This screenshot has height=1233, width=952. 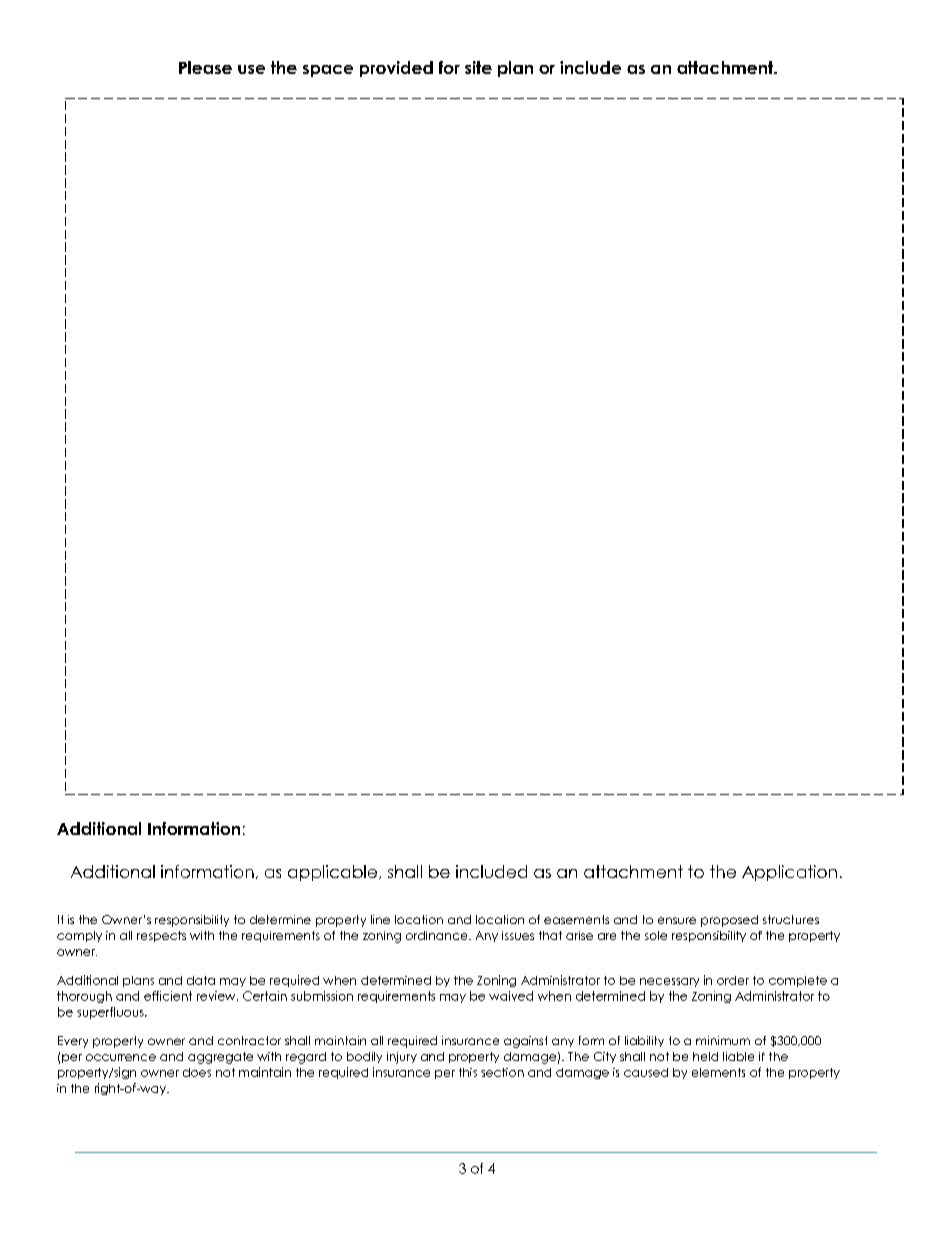 What do you see at coordinates (438, 935) in the screenshot?
I see `ordinance` at bounding box center [438, 935].
